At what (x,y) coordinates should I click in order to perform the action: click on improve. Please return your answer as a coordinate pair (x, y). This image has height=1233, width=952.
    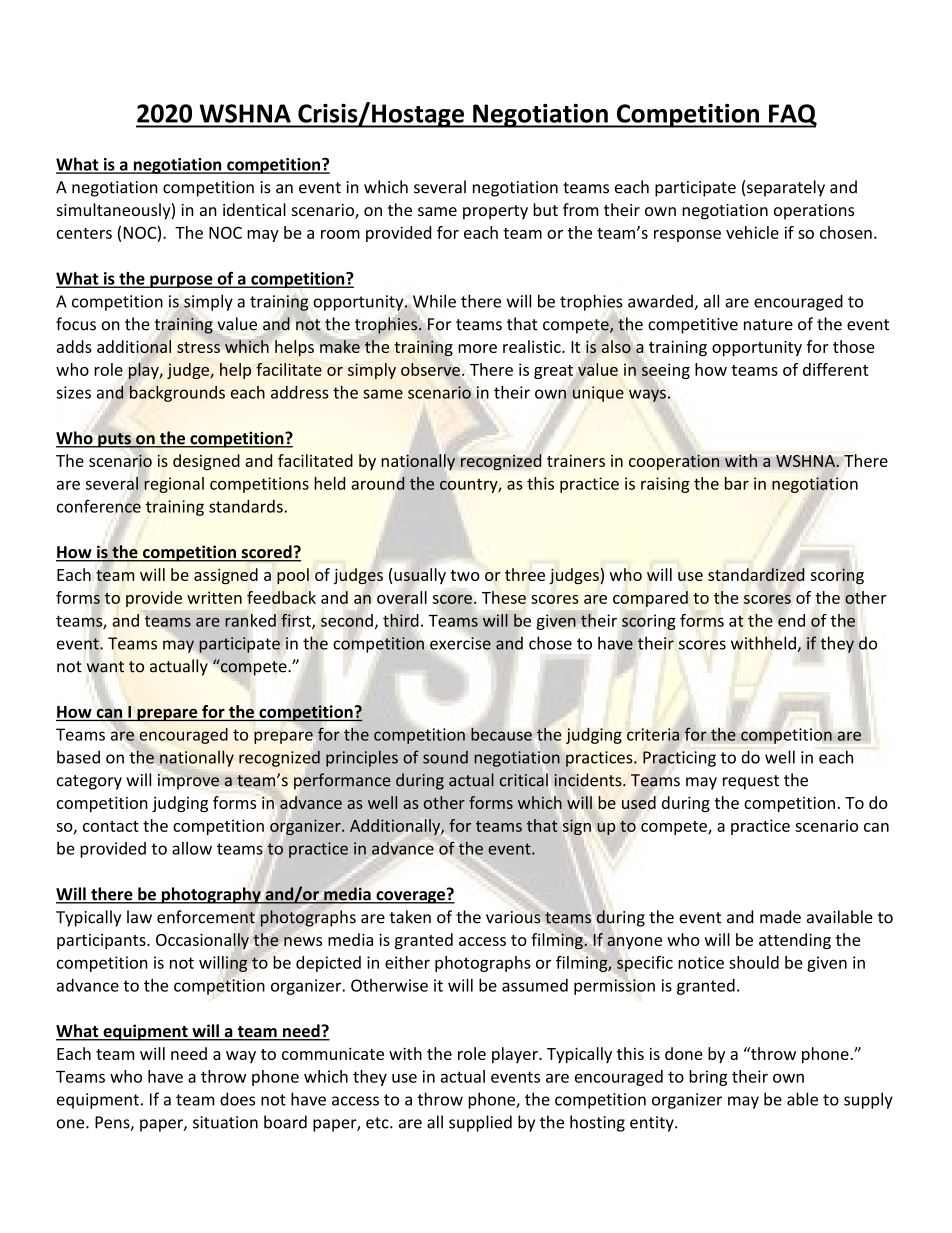
    Looking at the image, I should click on (188, 782).
